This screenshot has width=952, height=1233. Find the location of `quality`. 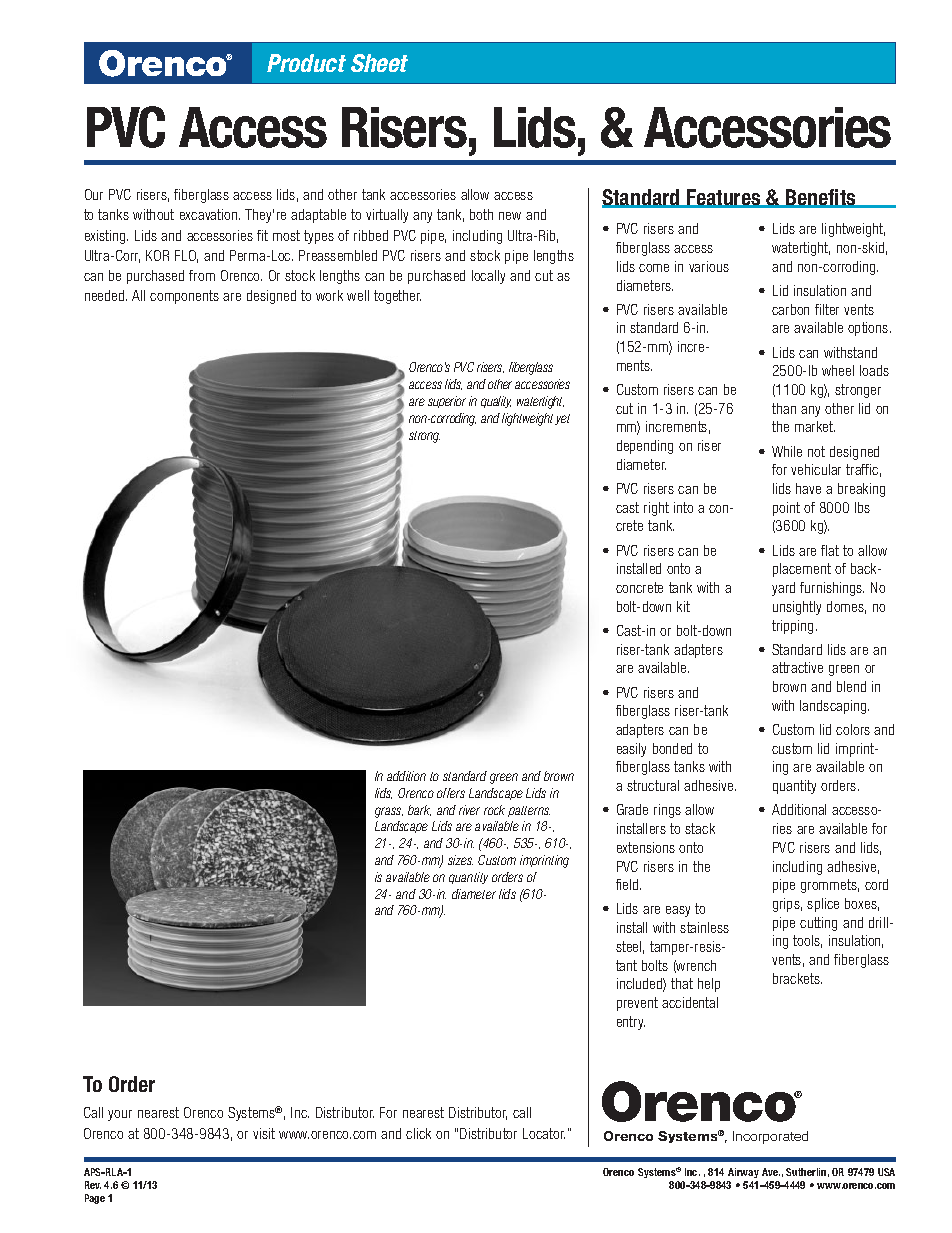

quality is located at coordinates (496, 402).
